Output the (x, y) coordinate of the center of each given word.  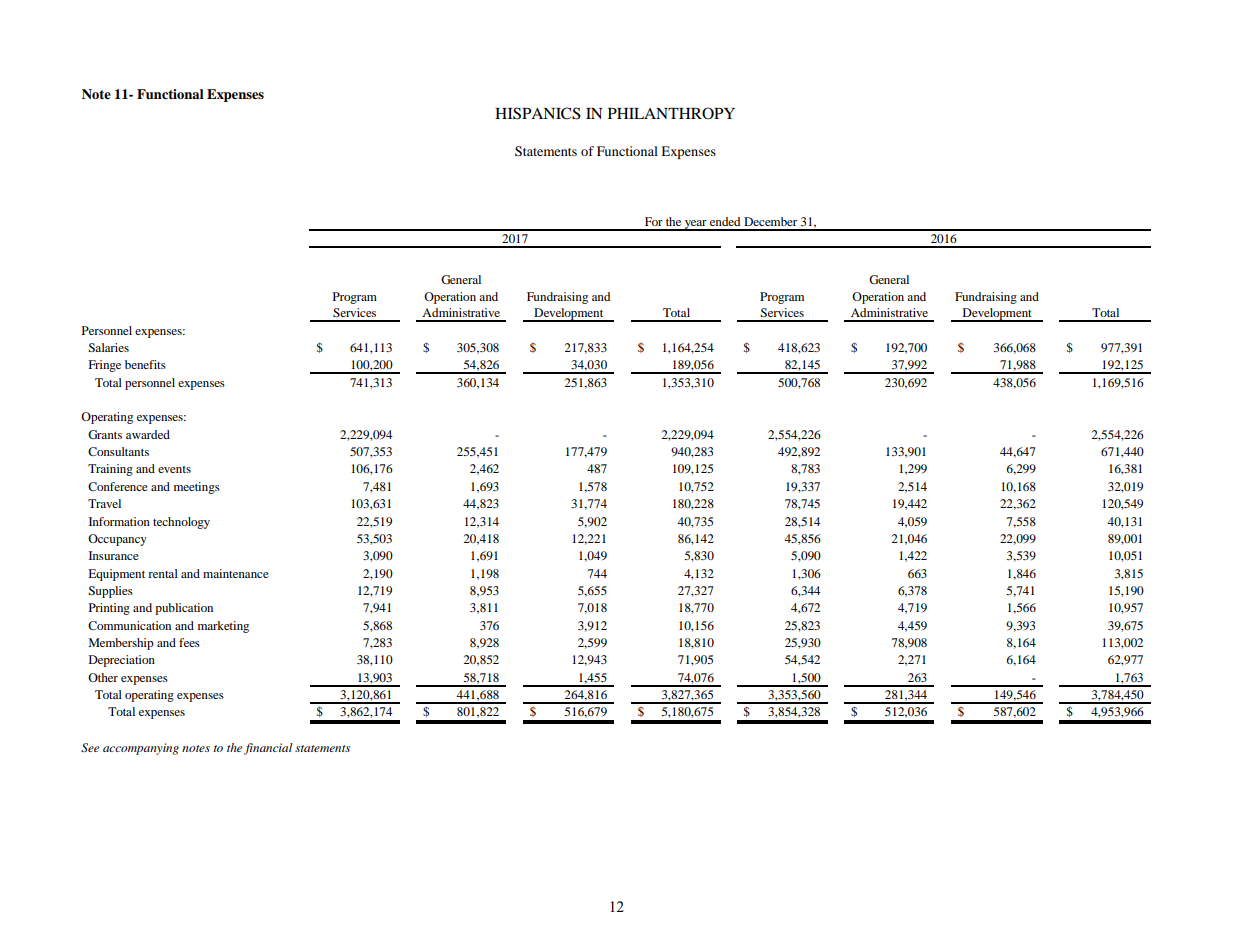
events (174, 469)
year (696, 225)
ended (725, 221)
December (770, 221)
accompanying (141, 749)
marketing (223, 627)
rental (163, 573)
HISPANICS (538, 113)
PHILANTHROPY (671, 113)
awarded (148, 434)
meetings (197, 488)
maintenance (236, 573)
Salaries (108, 347)
